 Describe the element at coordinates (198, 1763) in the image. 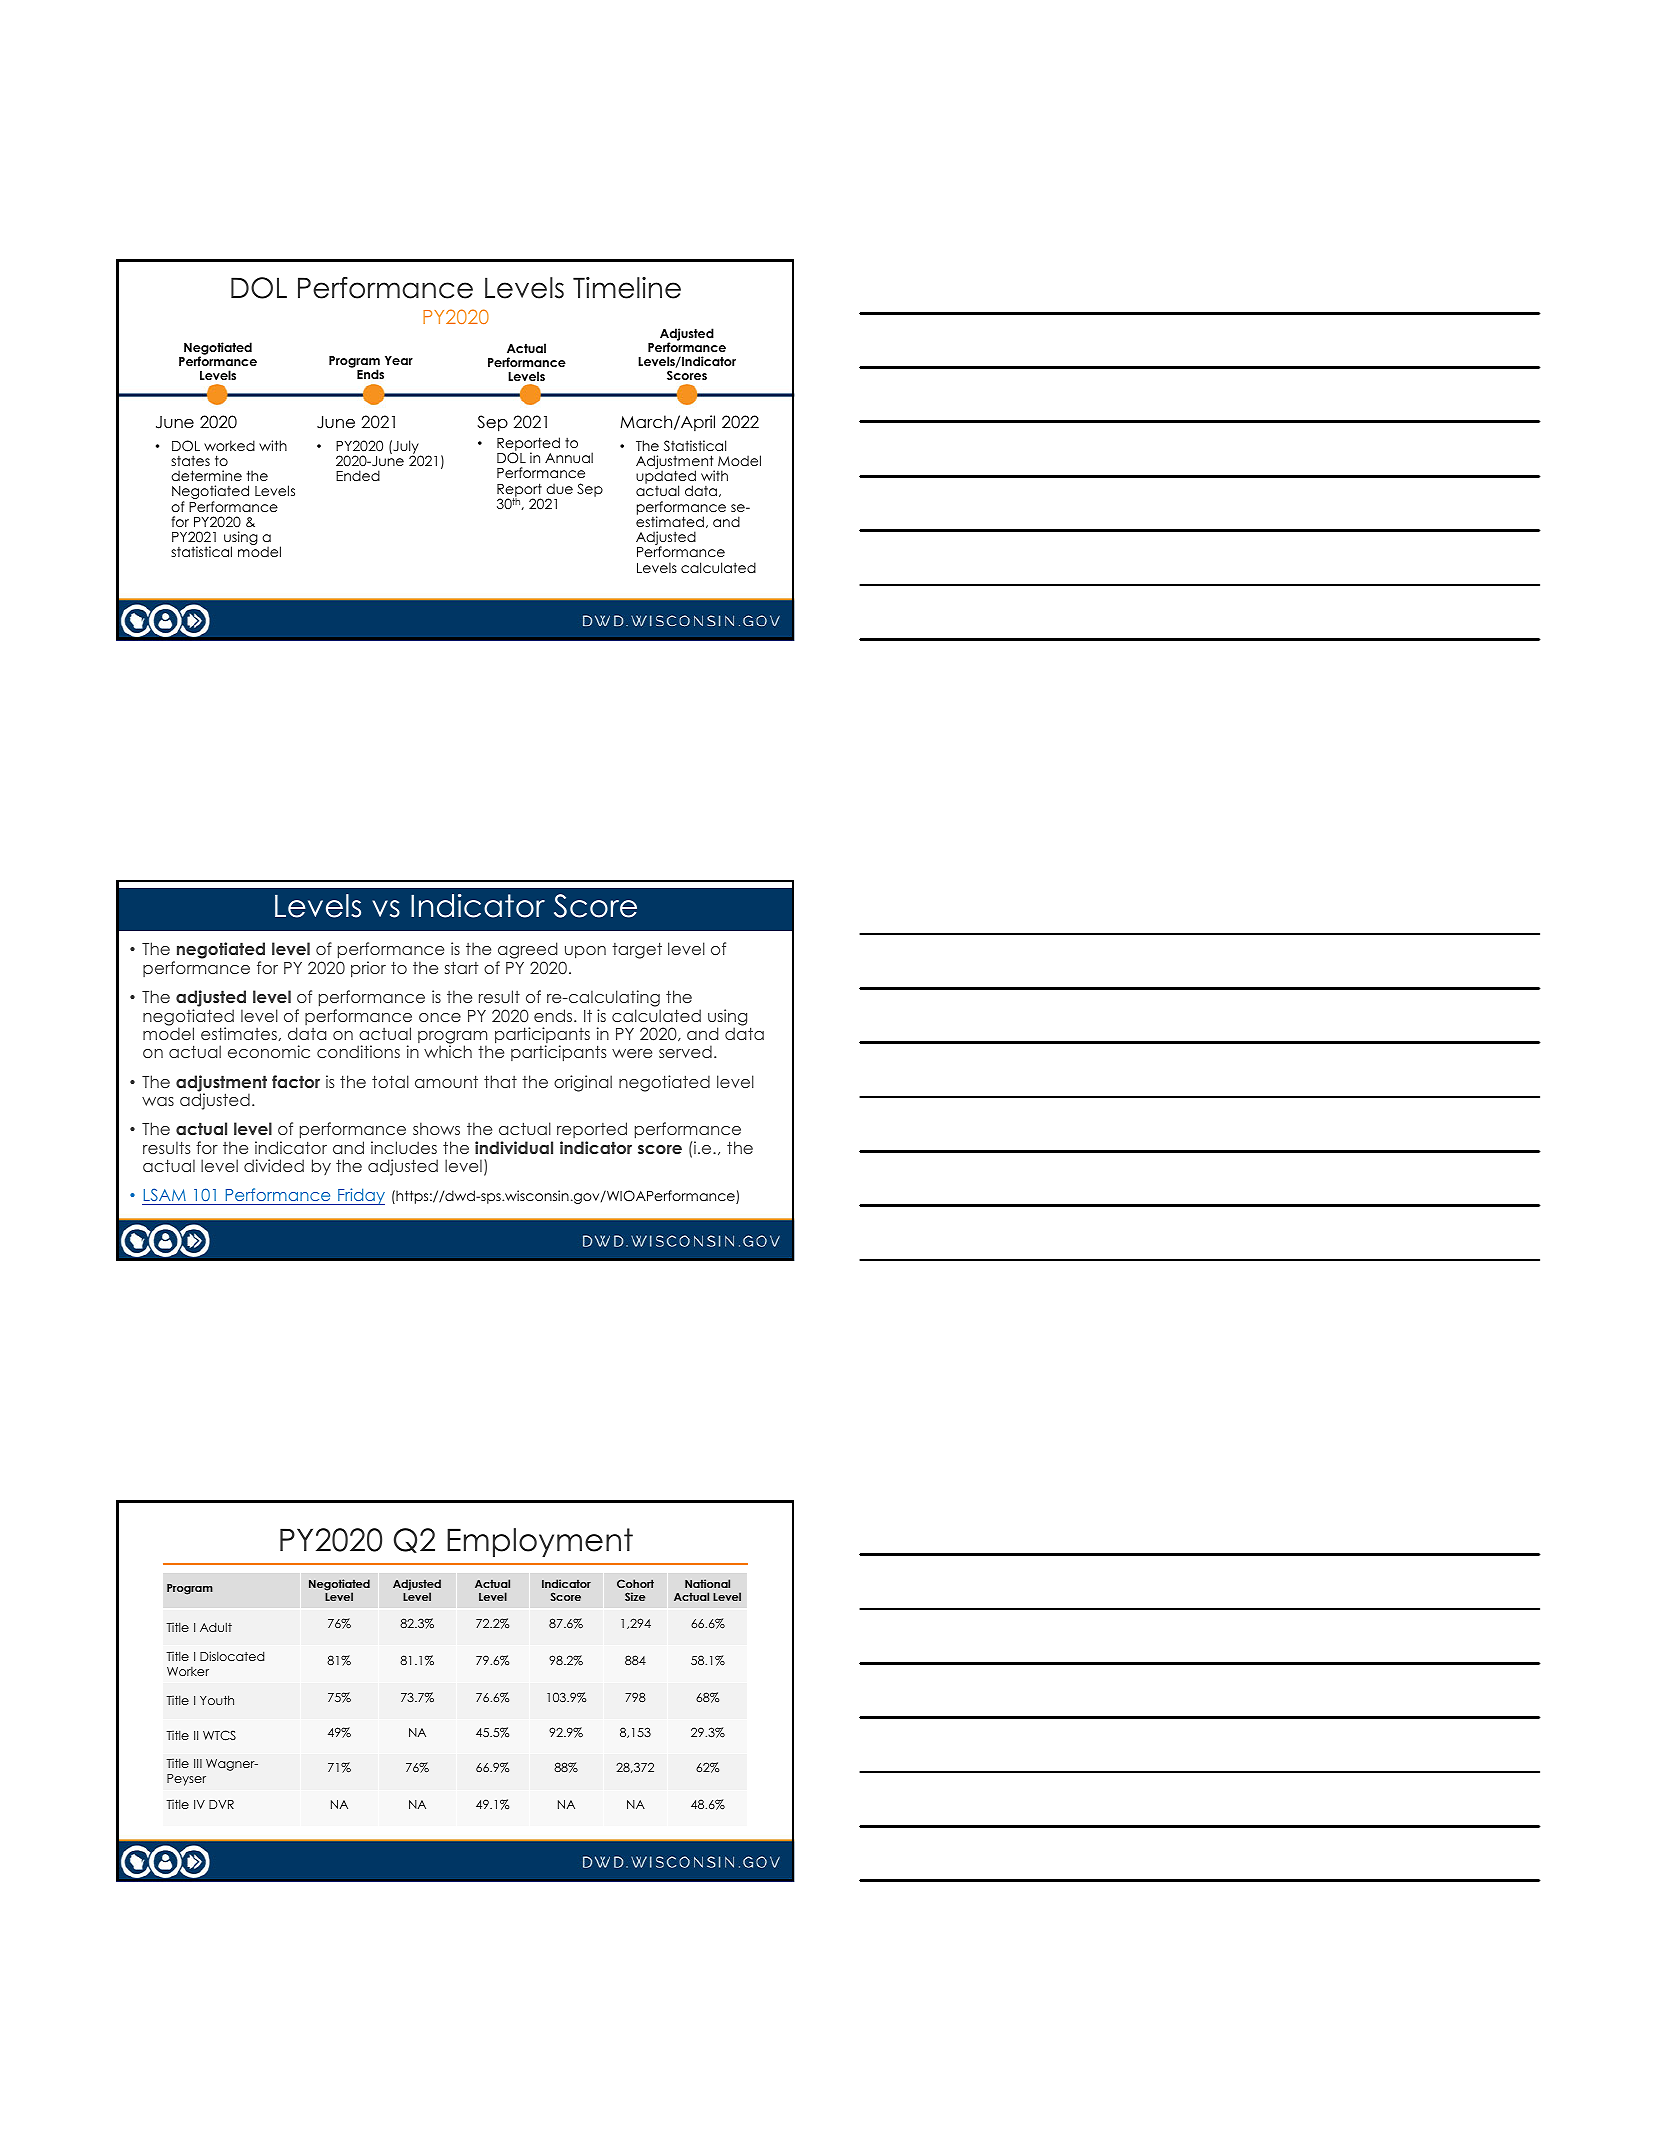

I see `III` at that location.
